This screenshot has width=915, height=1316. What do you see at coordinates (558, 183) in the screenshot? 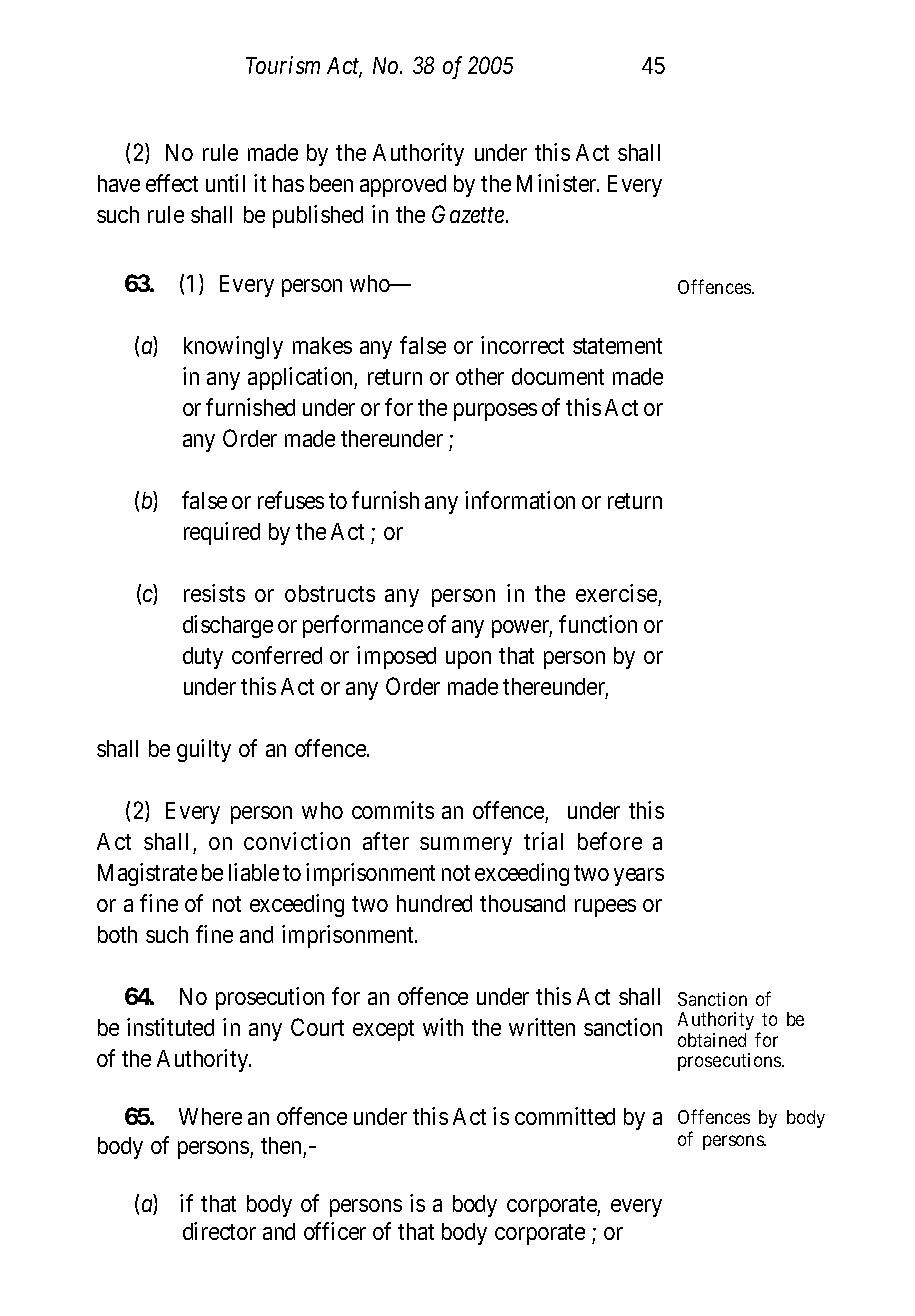
I see `Minister` at bounding box center [558, 183].
